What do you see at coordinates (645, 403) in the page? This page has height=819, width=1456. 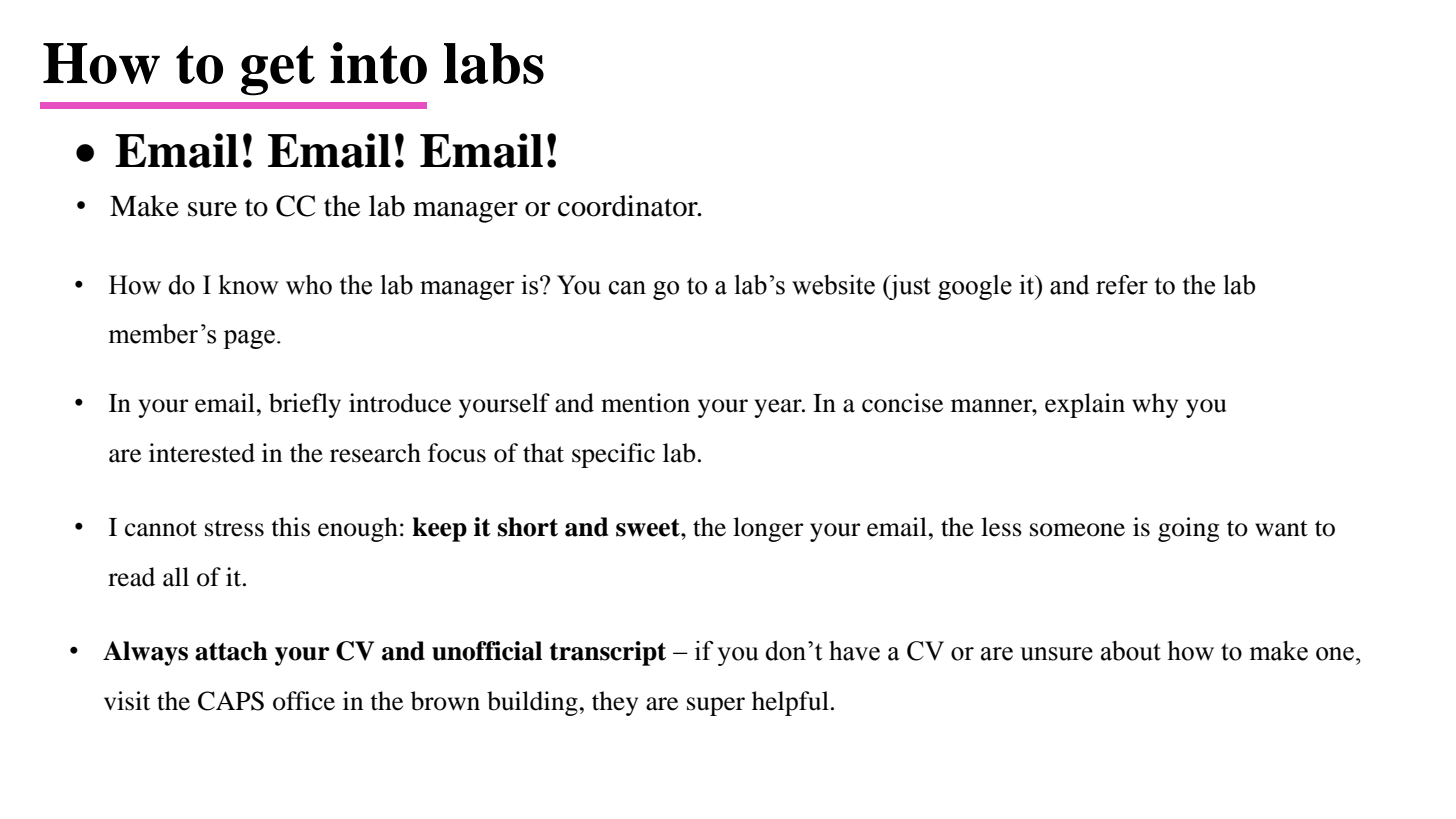 I see `mention` at bounding box center [645, 403].
